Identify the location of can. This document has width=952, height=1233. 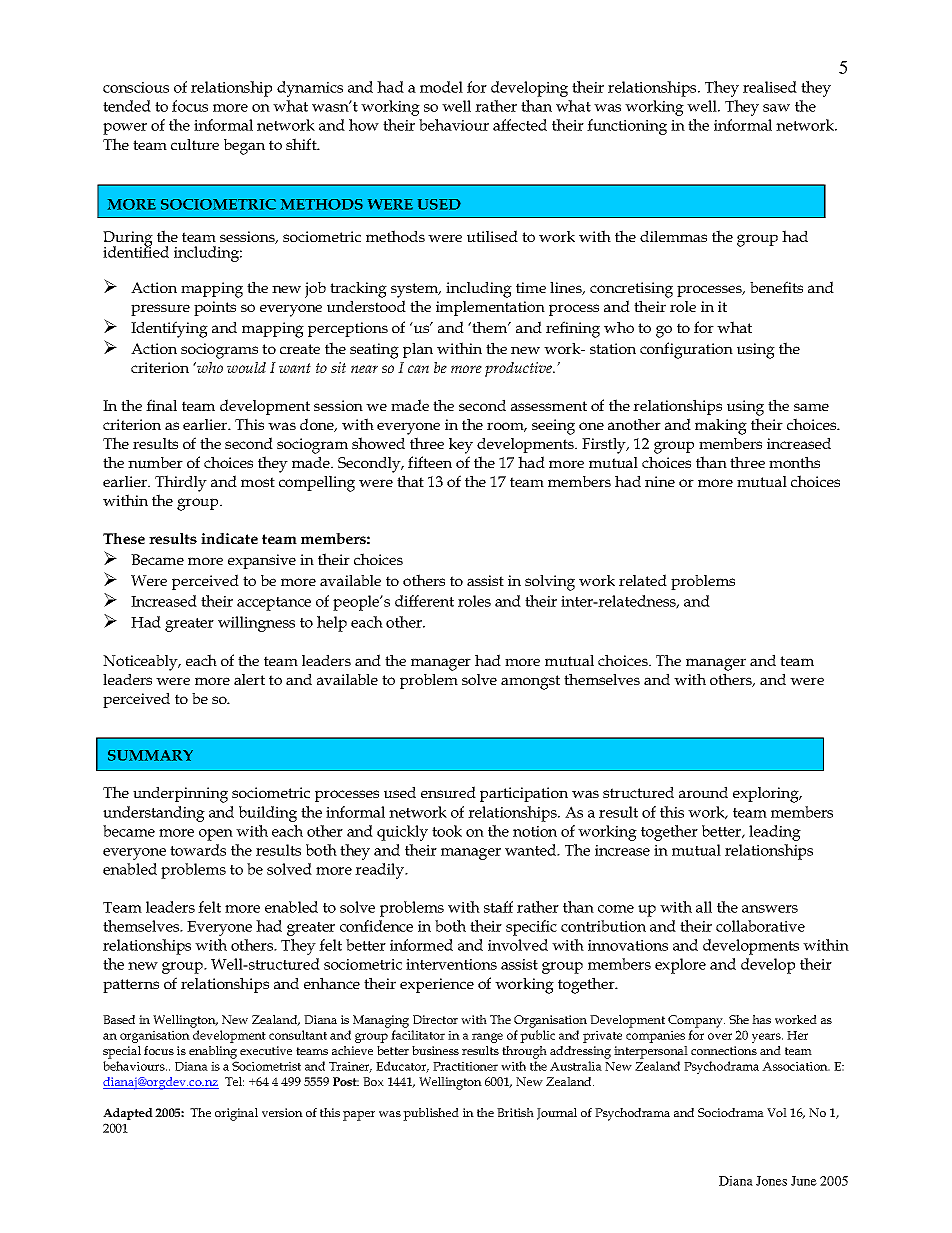
(418, 369).
